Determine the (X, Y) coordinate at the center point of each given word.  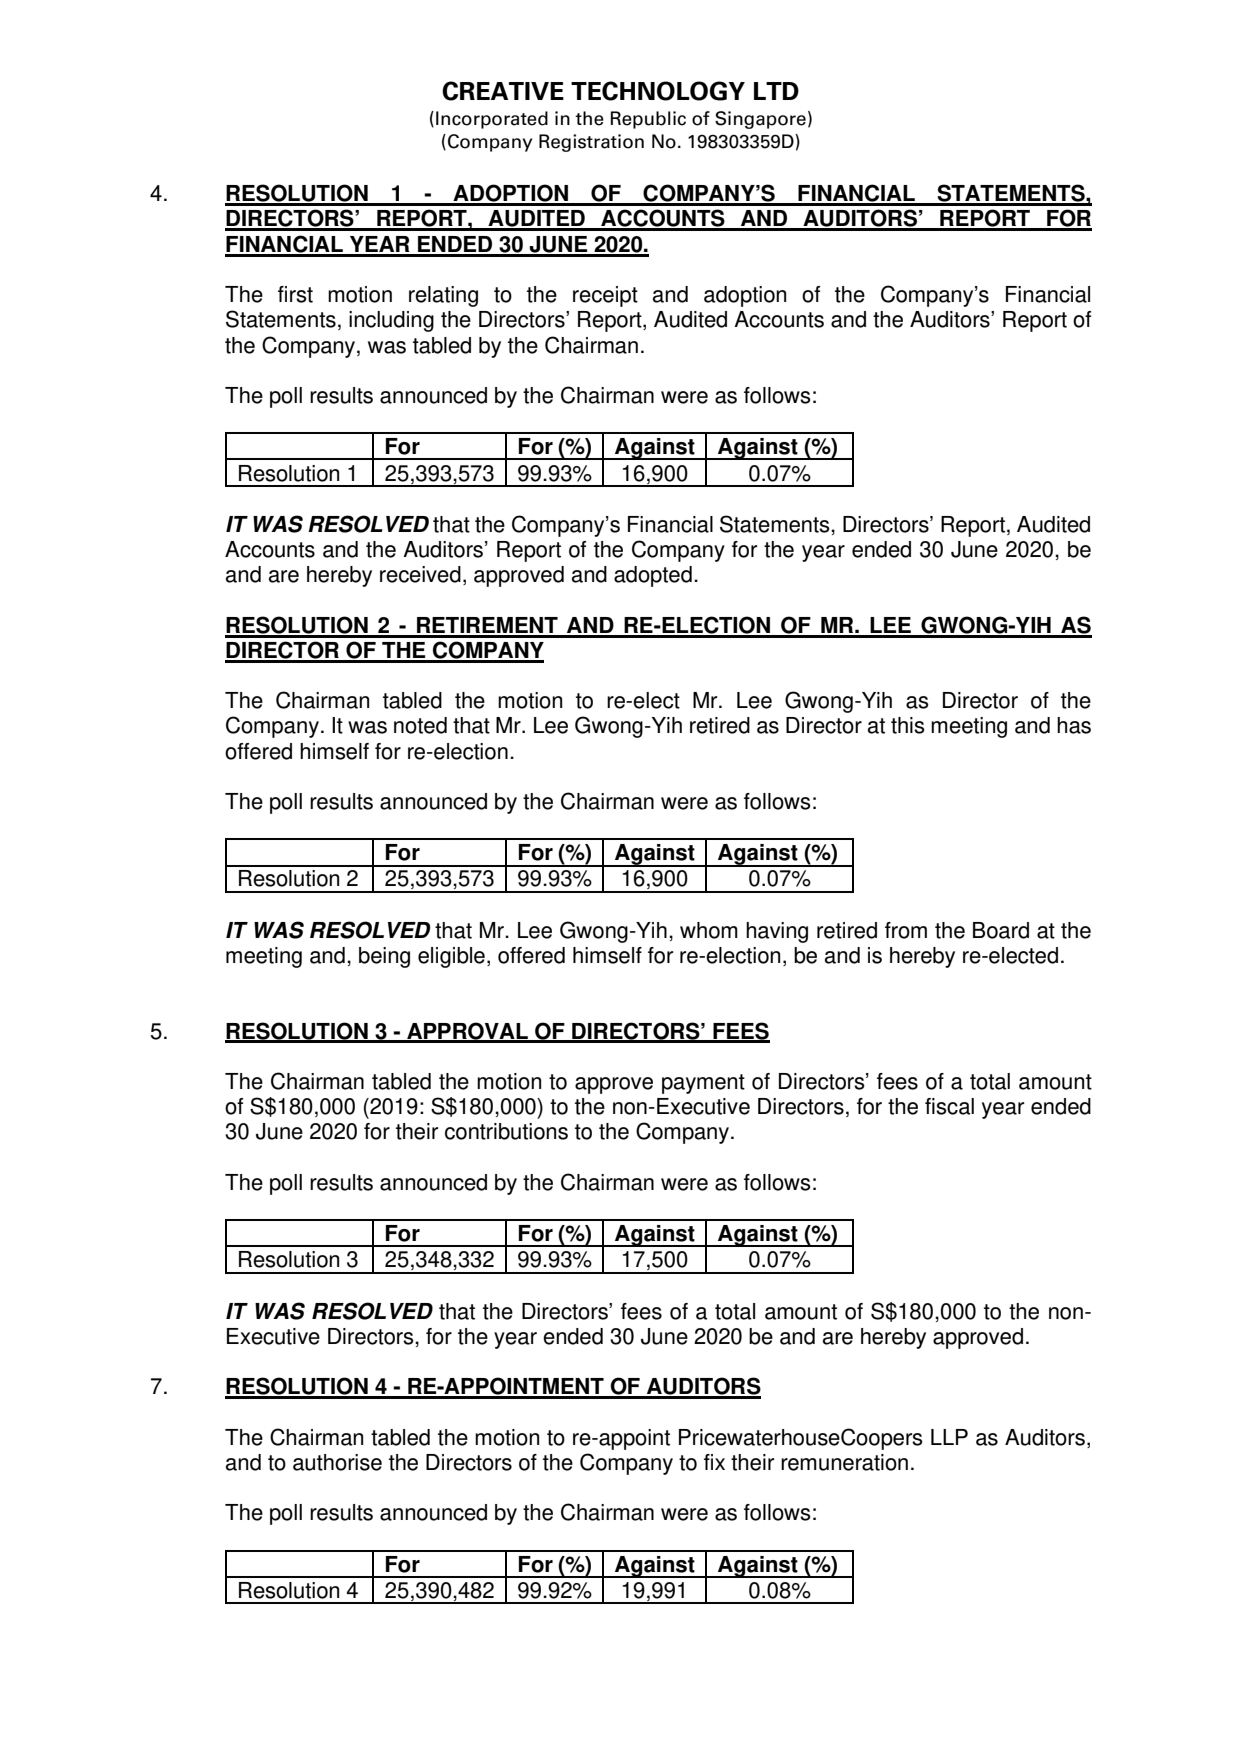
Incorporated (492, 120)
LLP (949, 1437)
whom (709, 930)
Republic (648, 120)
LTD (776, 91)
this (908, 725)
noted (420, 725)
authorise (337, 1462)
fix (714, 1462)
